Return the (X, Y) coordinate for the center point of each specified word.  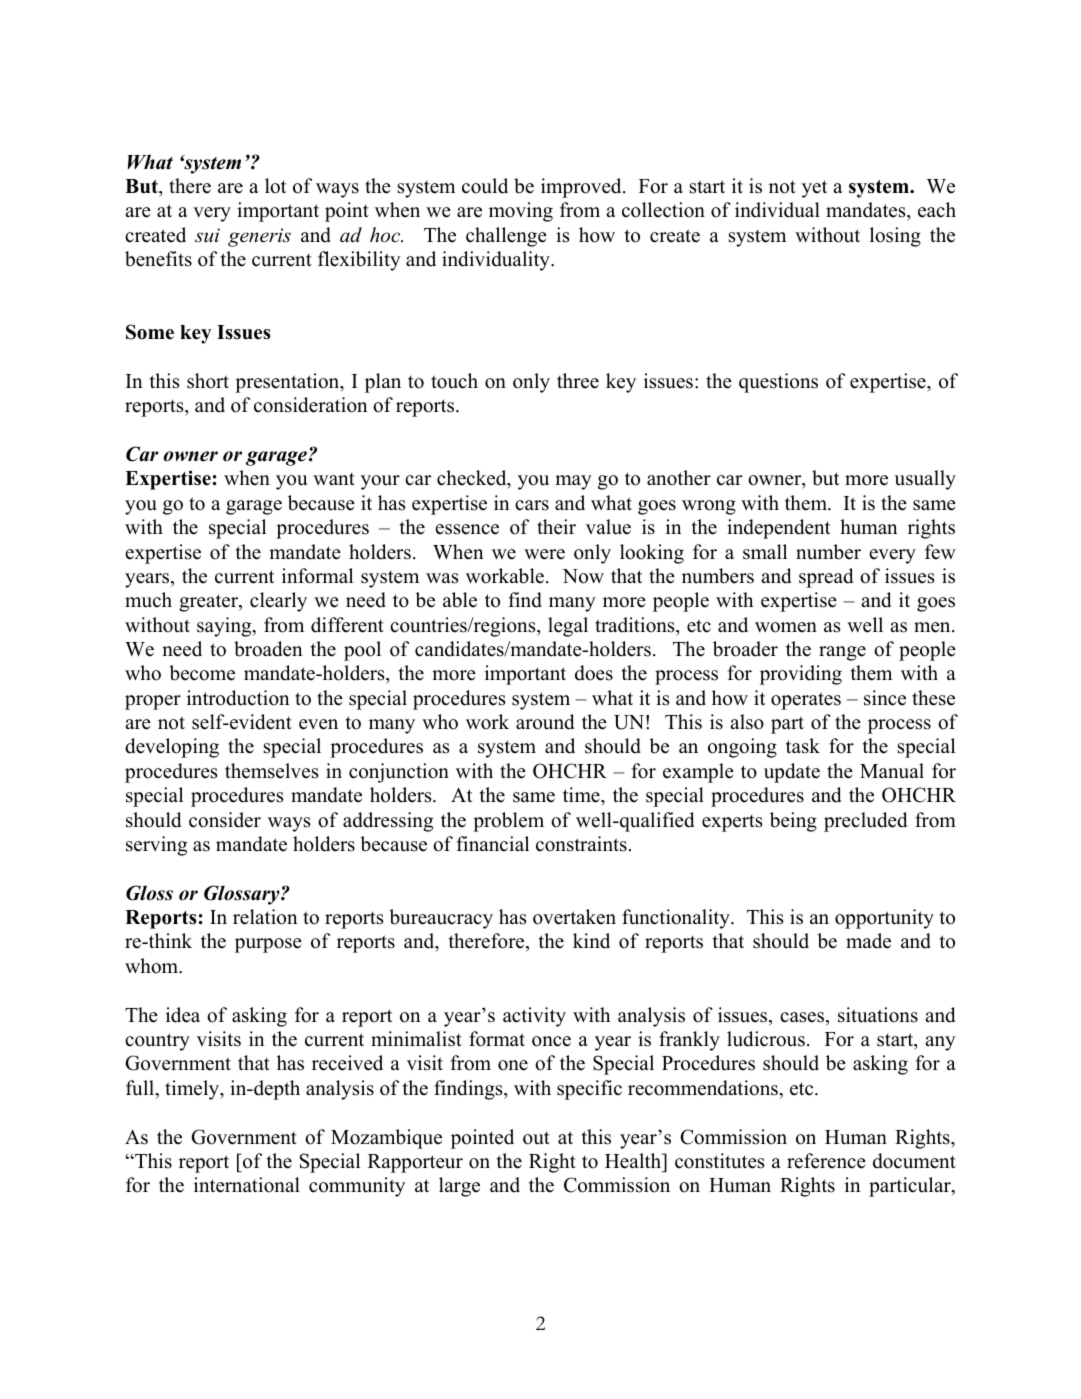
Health (634, 1161)
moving (521, 212)
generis (259, 237)
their (556, 527)
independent (778, 529)
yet (814, 189)
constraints (581, 844)
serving (156, 846)
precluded (865, 822)
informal (317, 576)
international (247, 1185)
